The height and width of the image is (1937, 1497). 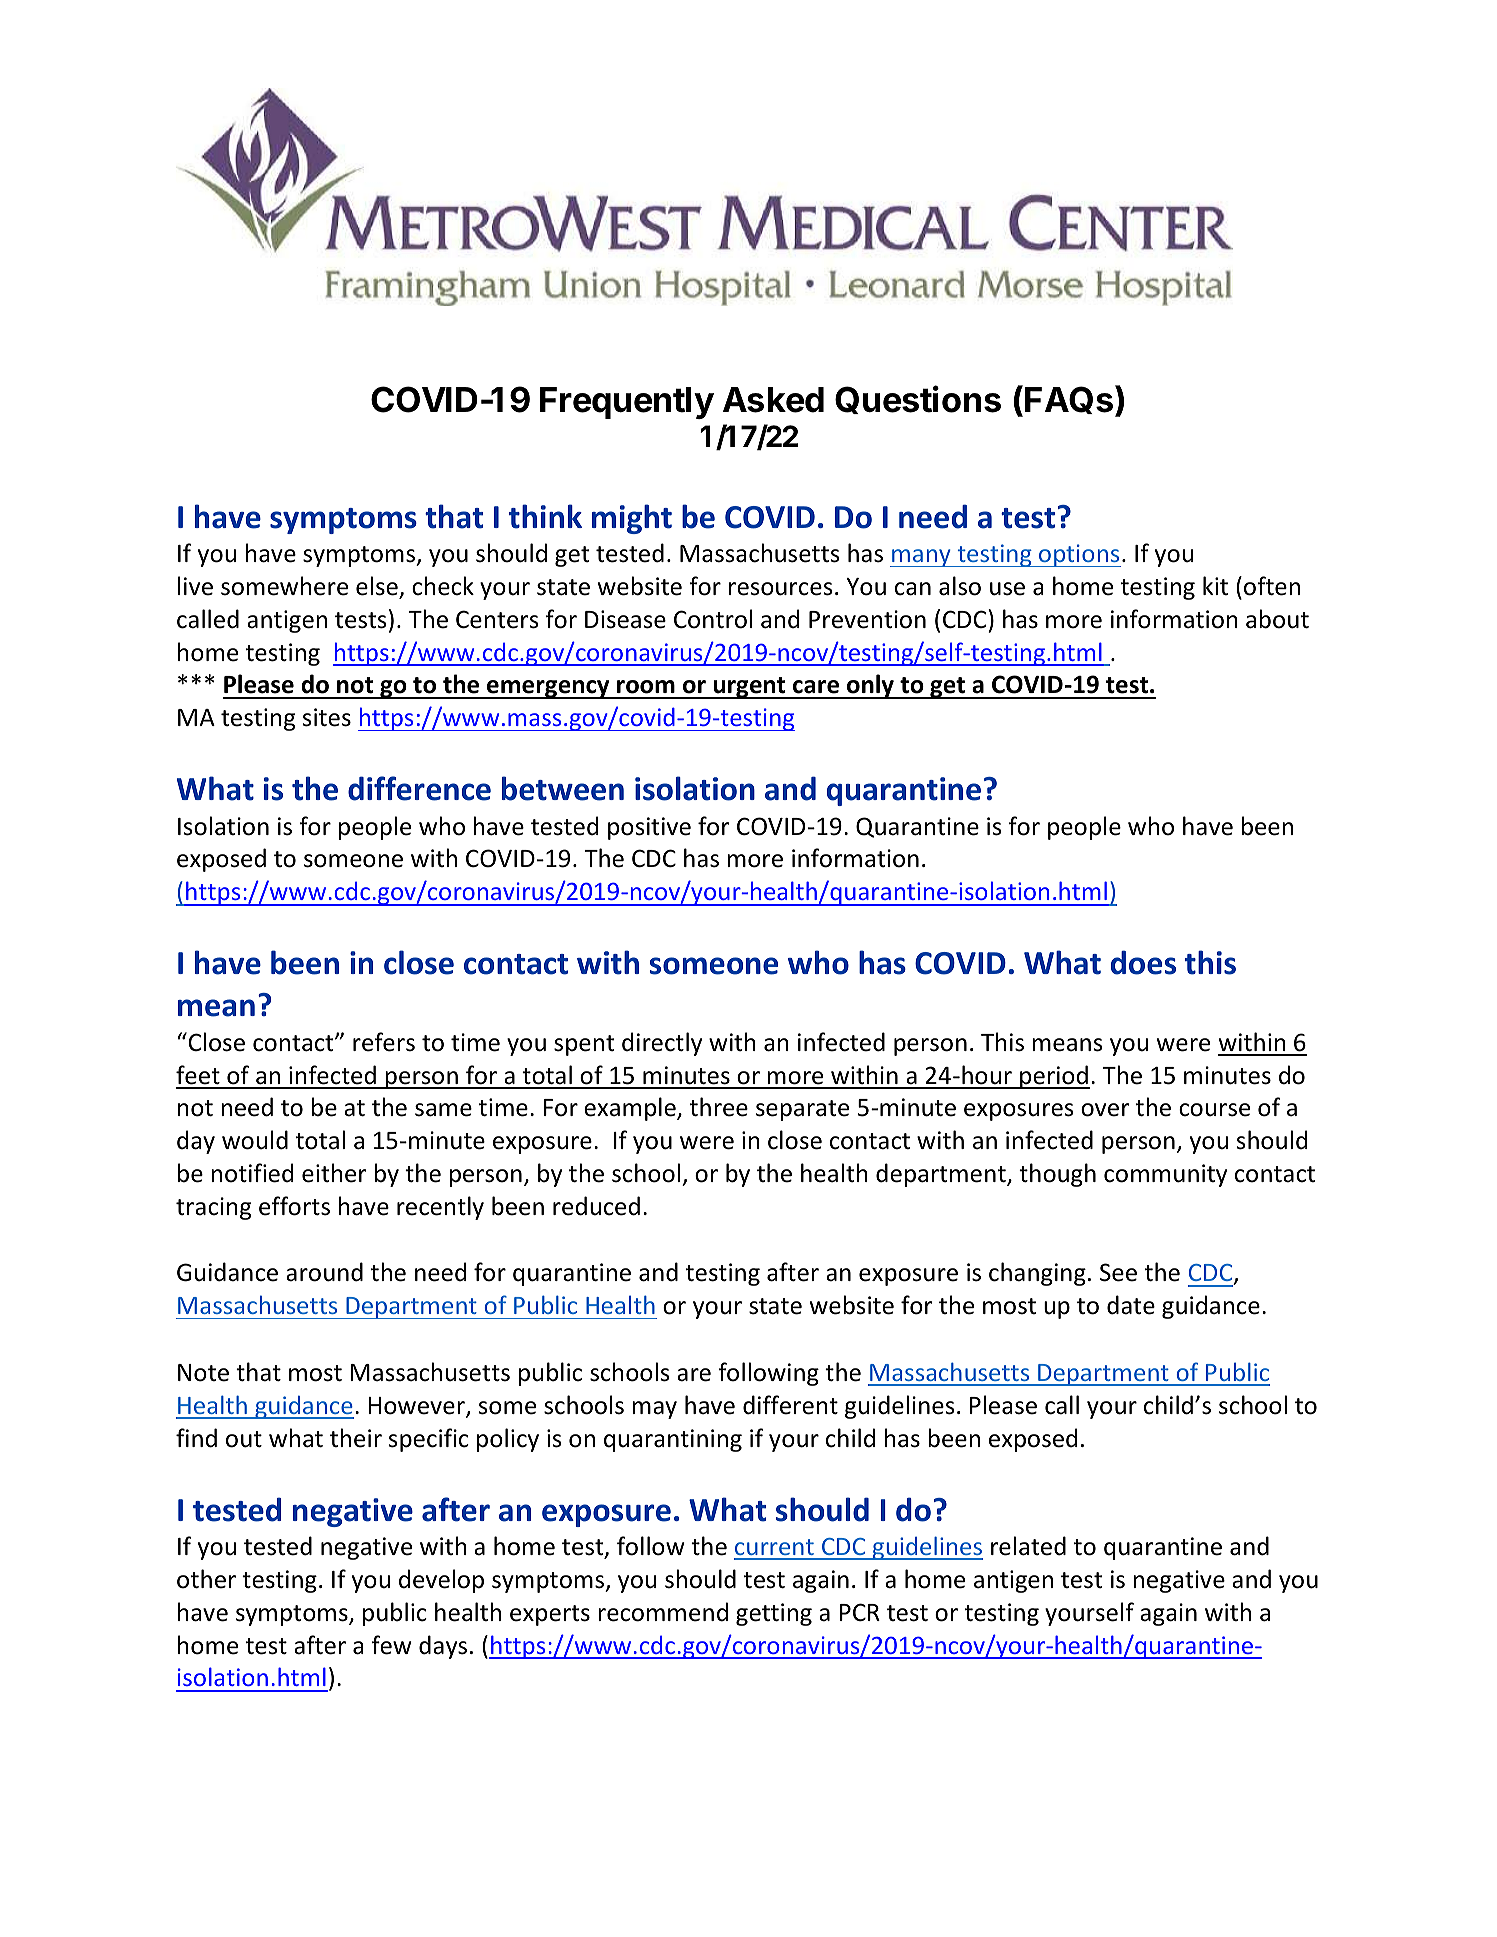 I want to click on Asked, so click(x=773, y=400).
